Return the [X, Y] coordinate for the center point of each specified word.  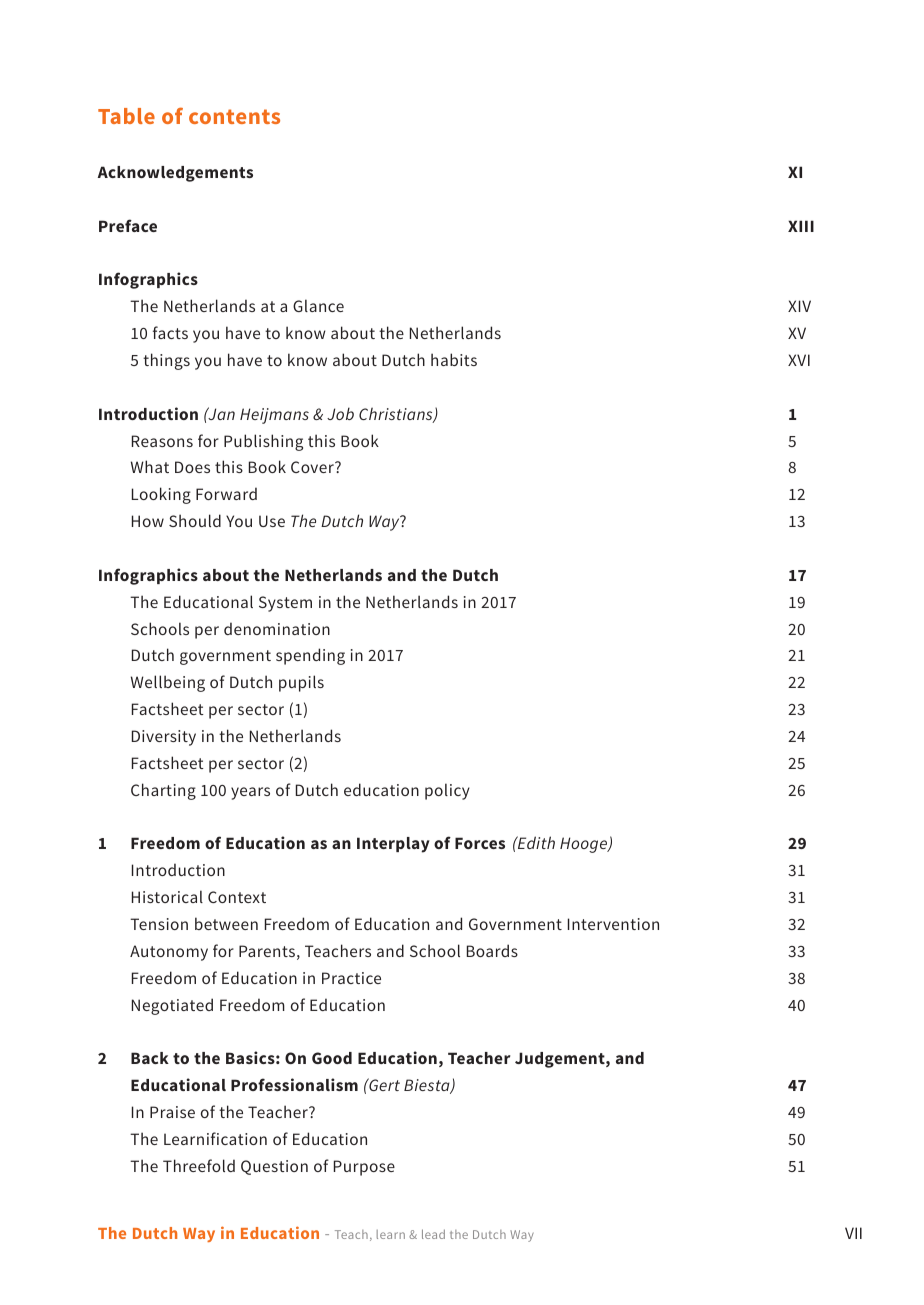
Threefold [199, 1165]
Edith [535, 842]
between [226, 923]
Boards [492, 950]
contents [234, 116]
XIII [801, 226]
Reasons [162, 441]
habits [454, 359]
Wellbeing [168, 683]
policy [447, 791]
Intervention [613, 924]
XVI [799, 360]
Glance [318, 305]
